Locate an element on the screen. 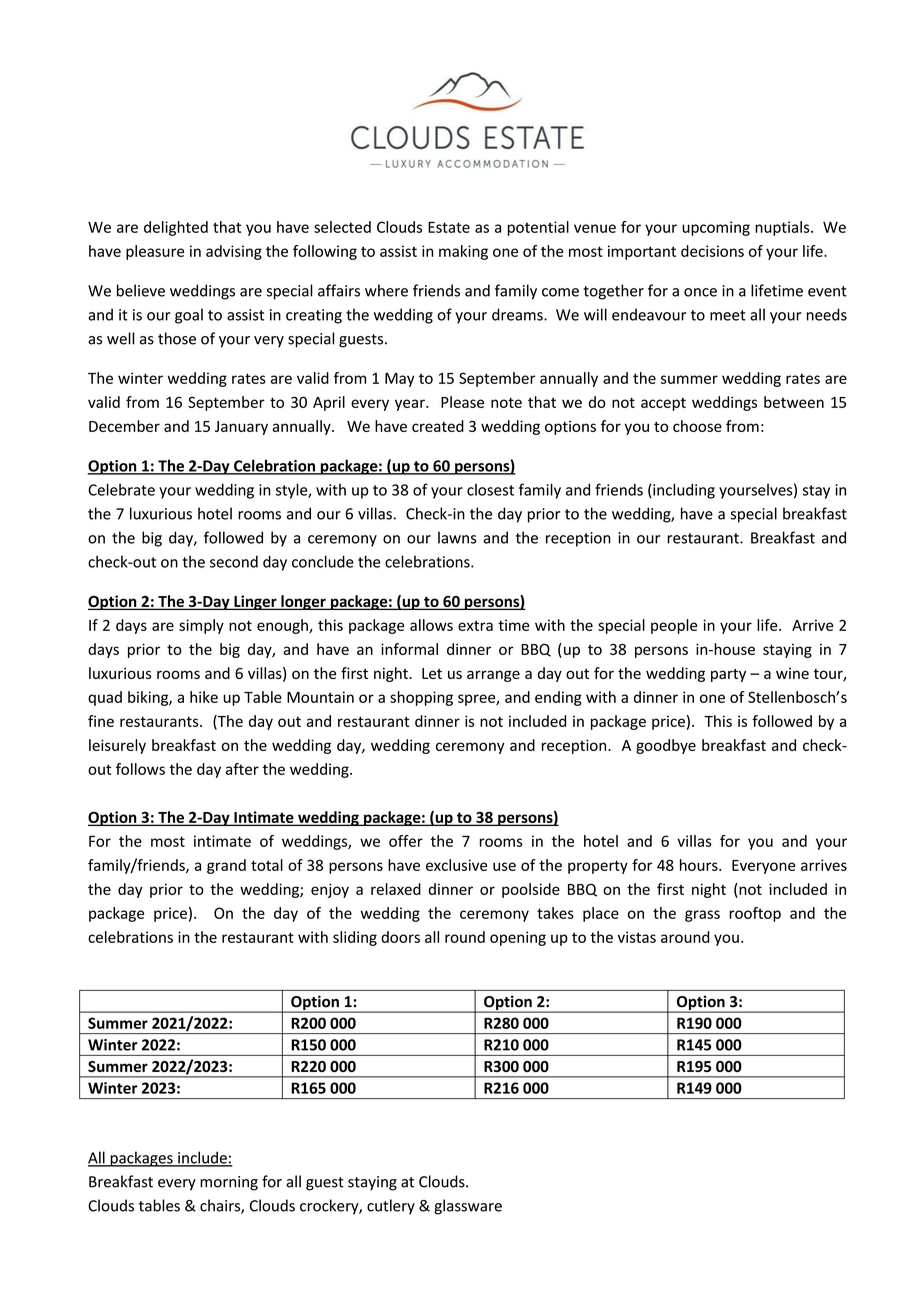 The height and width of the screenshot is (1308, 924). morning is located at coordinates (229, 1183).
